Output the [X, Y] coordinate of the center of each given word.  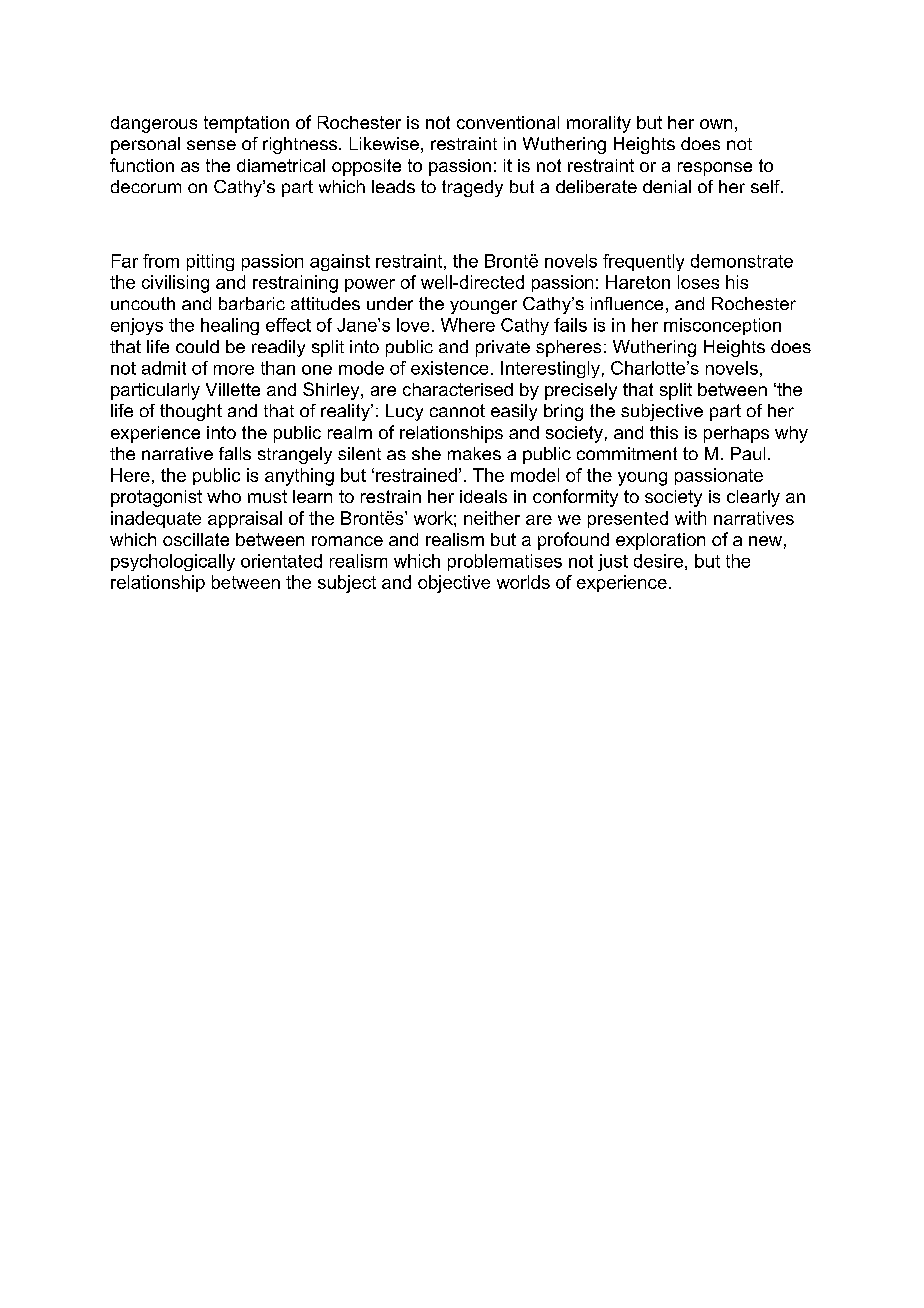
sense [211, 145]
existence [449, 368]
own [716, 124]
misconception [722, 326]
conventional [508, 122]
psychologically [173, 562]
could [197, 346]
